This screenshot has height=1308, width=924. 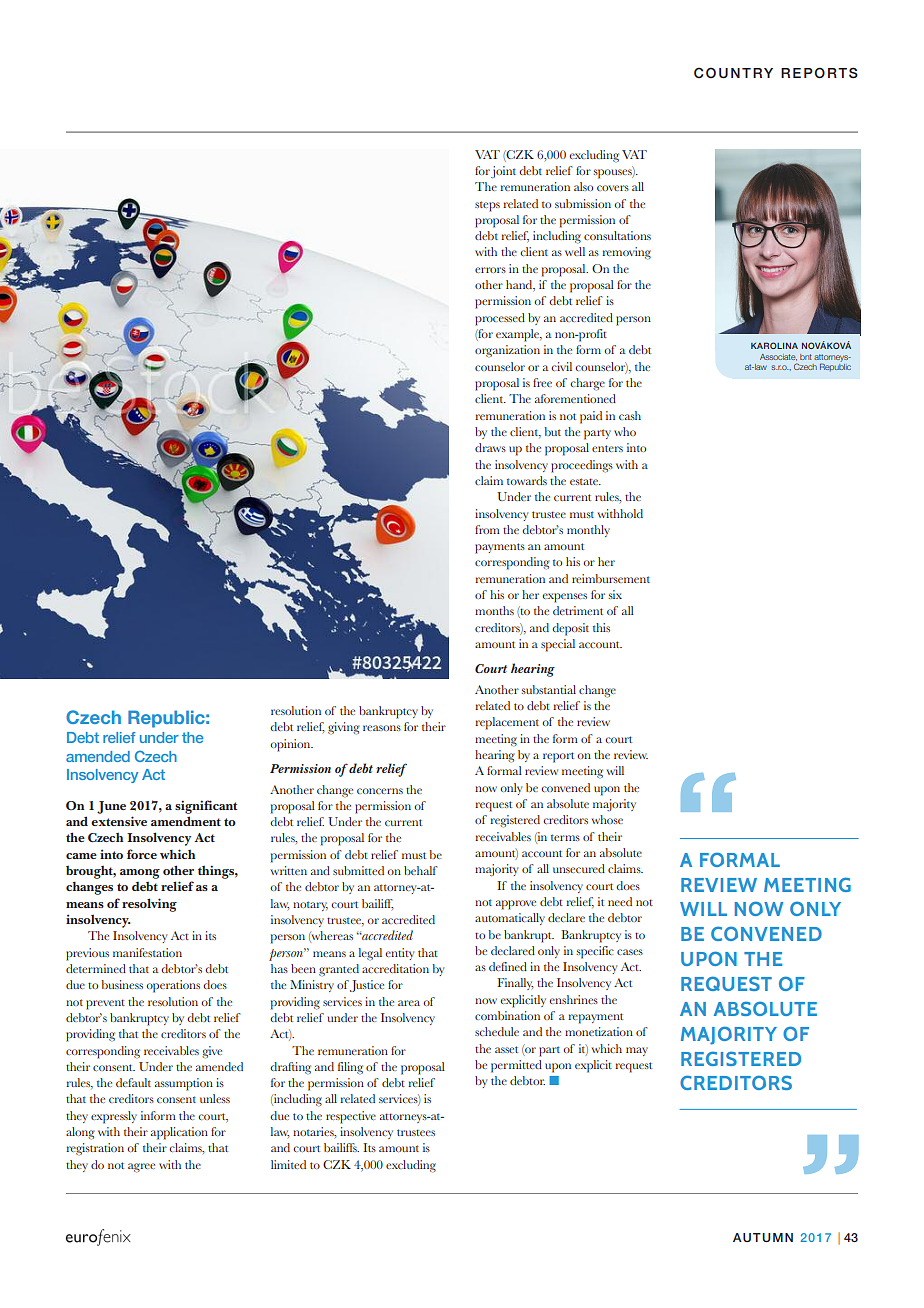 What do you see at coordinates (503, 172) in the screenshot?
I see `joint` at bounding box center [503, 172].
